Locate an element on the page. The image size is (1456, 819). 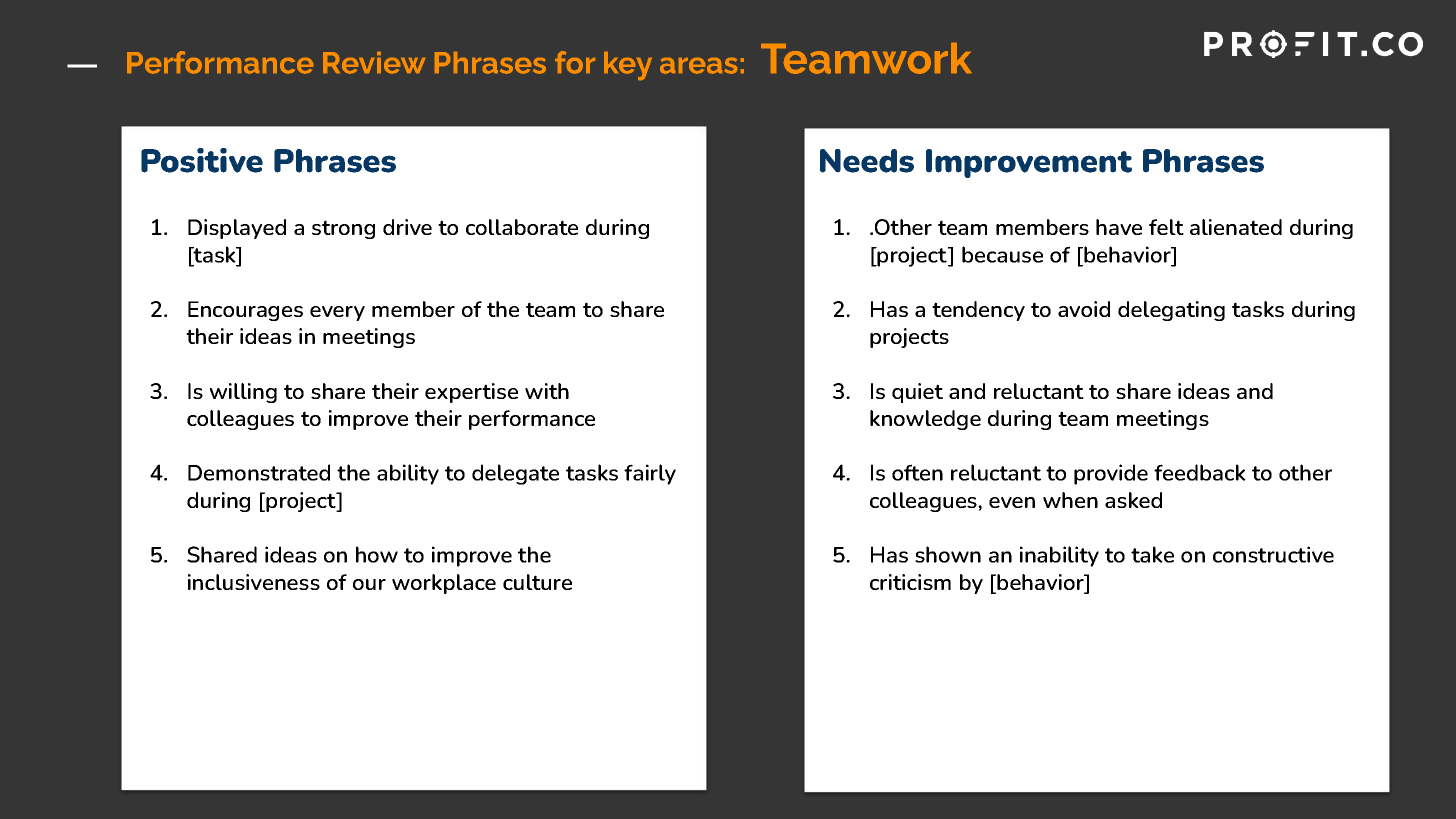
Demonstrated is located at coordinates (259, 472).
